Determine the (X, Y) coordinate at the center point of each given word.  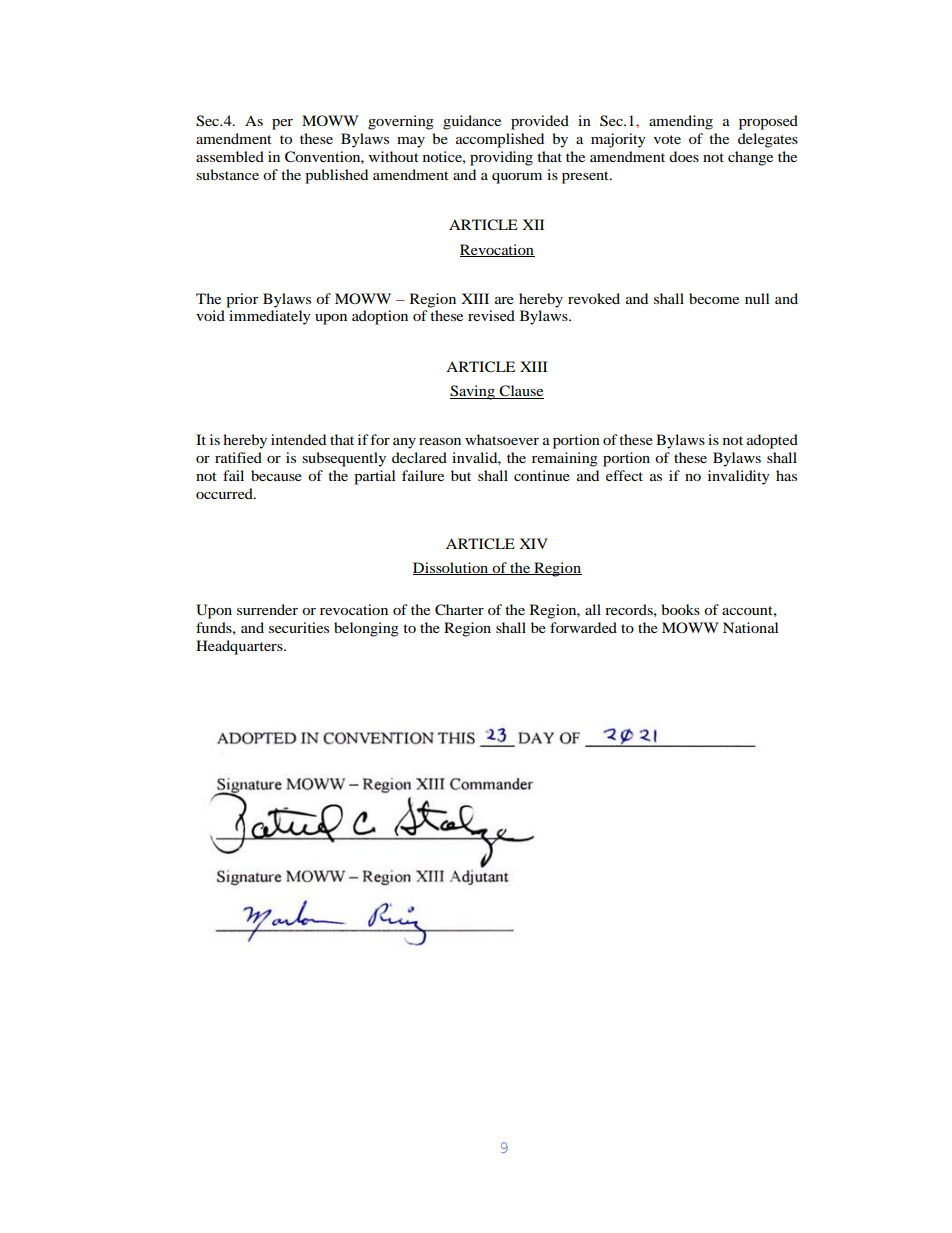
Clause (520, 392)
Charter (459, 610)
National (750, 627)
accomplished (500, 140)
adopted (772, 441)
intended (298, 439)
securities (299, 627)
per (282, 124)
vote (667, 139)
